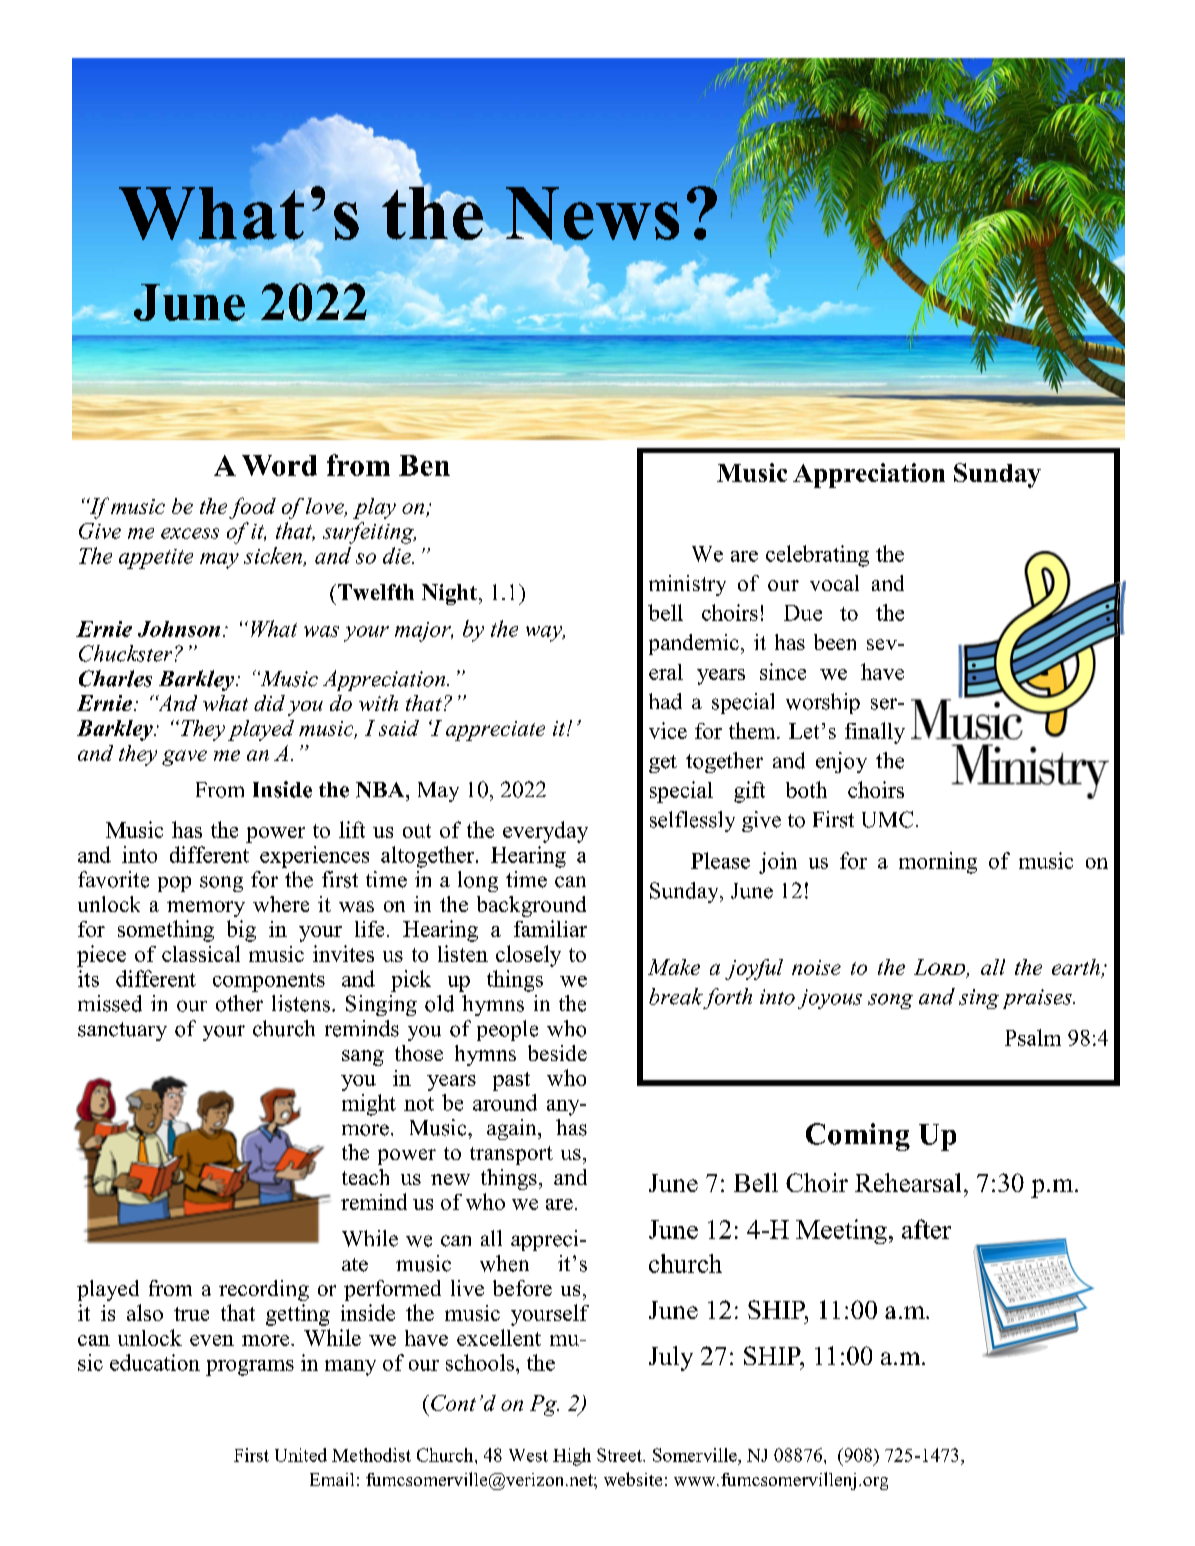 This screenshot has width=1195, height=1546. What do you see at coordinates (572, 1457) in the screenshot?
I see `High` at bounding box center [572, 1457].
